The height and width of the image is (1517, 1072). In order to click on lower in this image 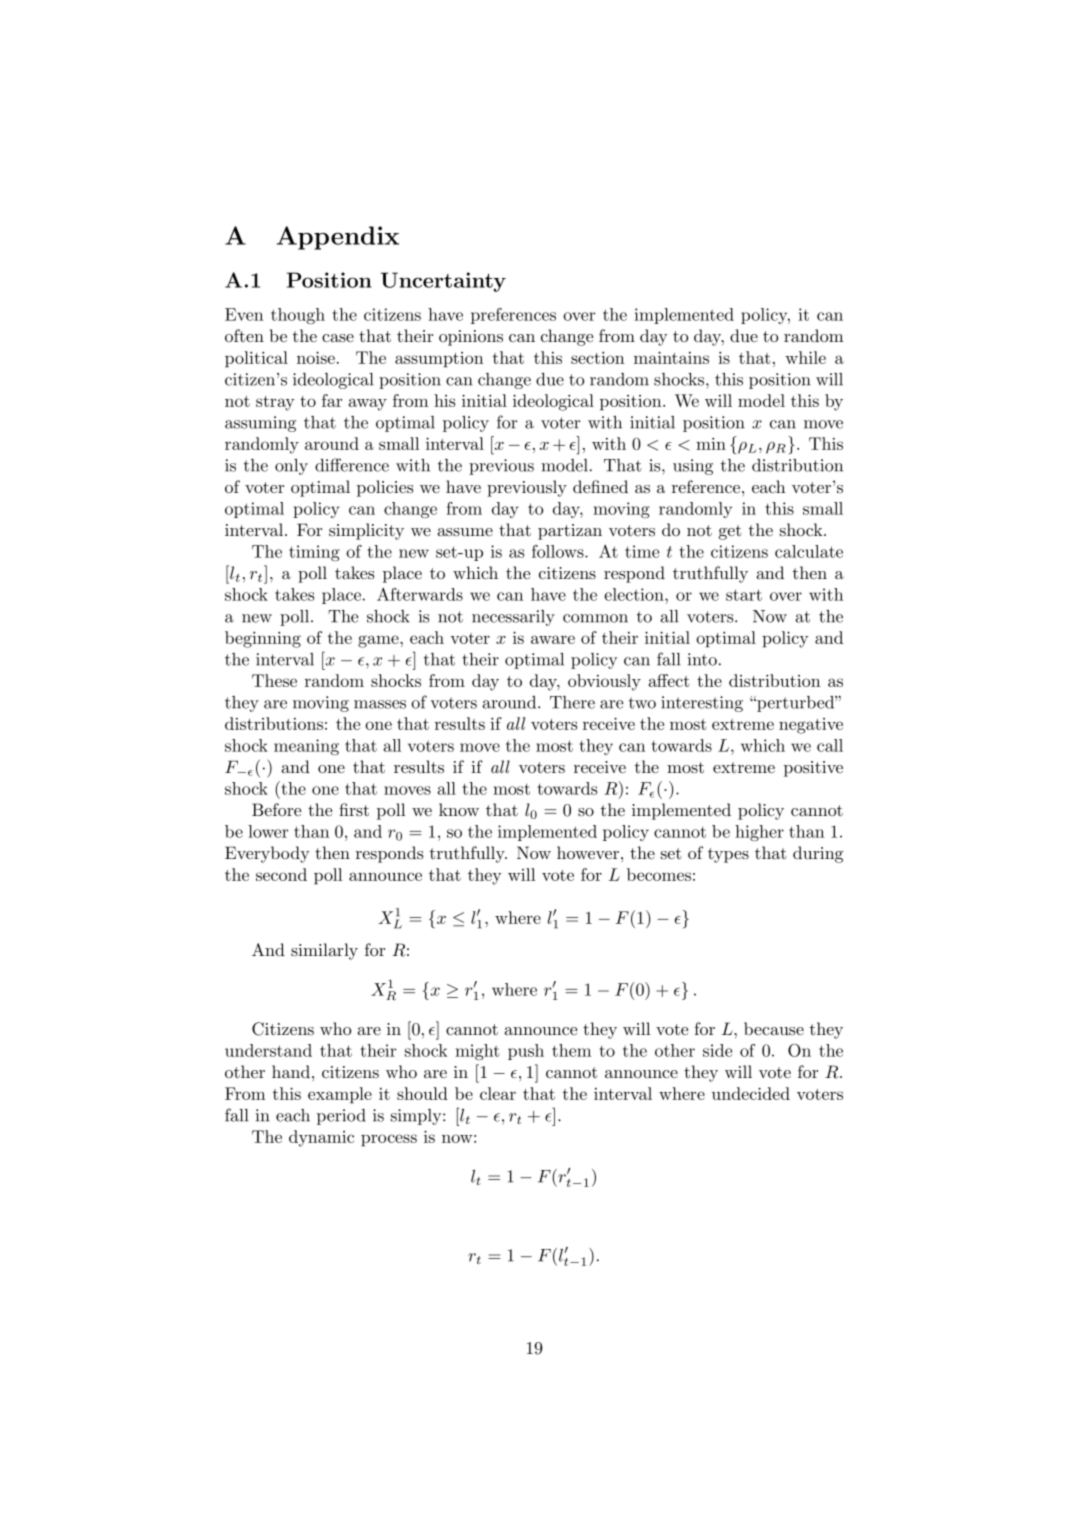, I will do `click(268, 831)`.
